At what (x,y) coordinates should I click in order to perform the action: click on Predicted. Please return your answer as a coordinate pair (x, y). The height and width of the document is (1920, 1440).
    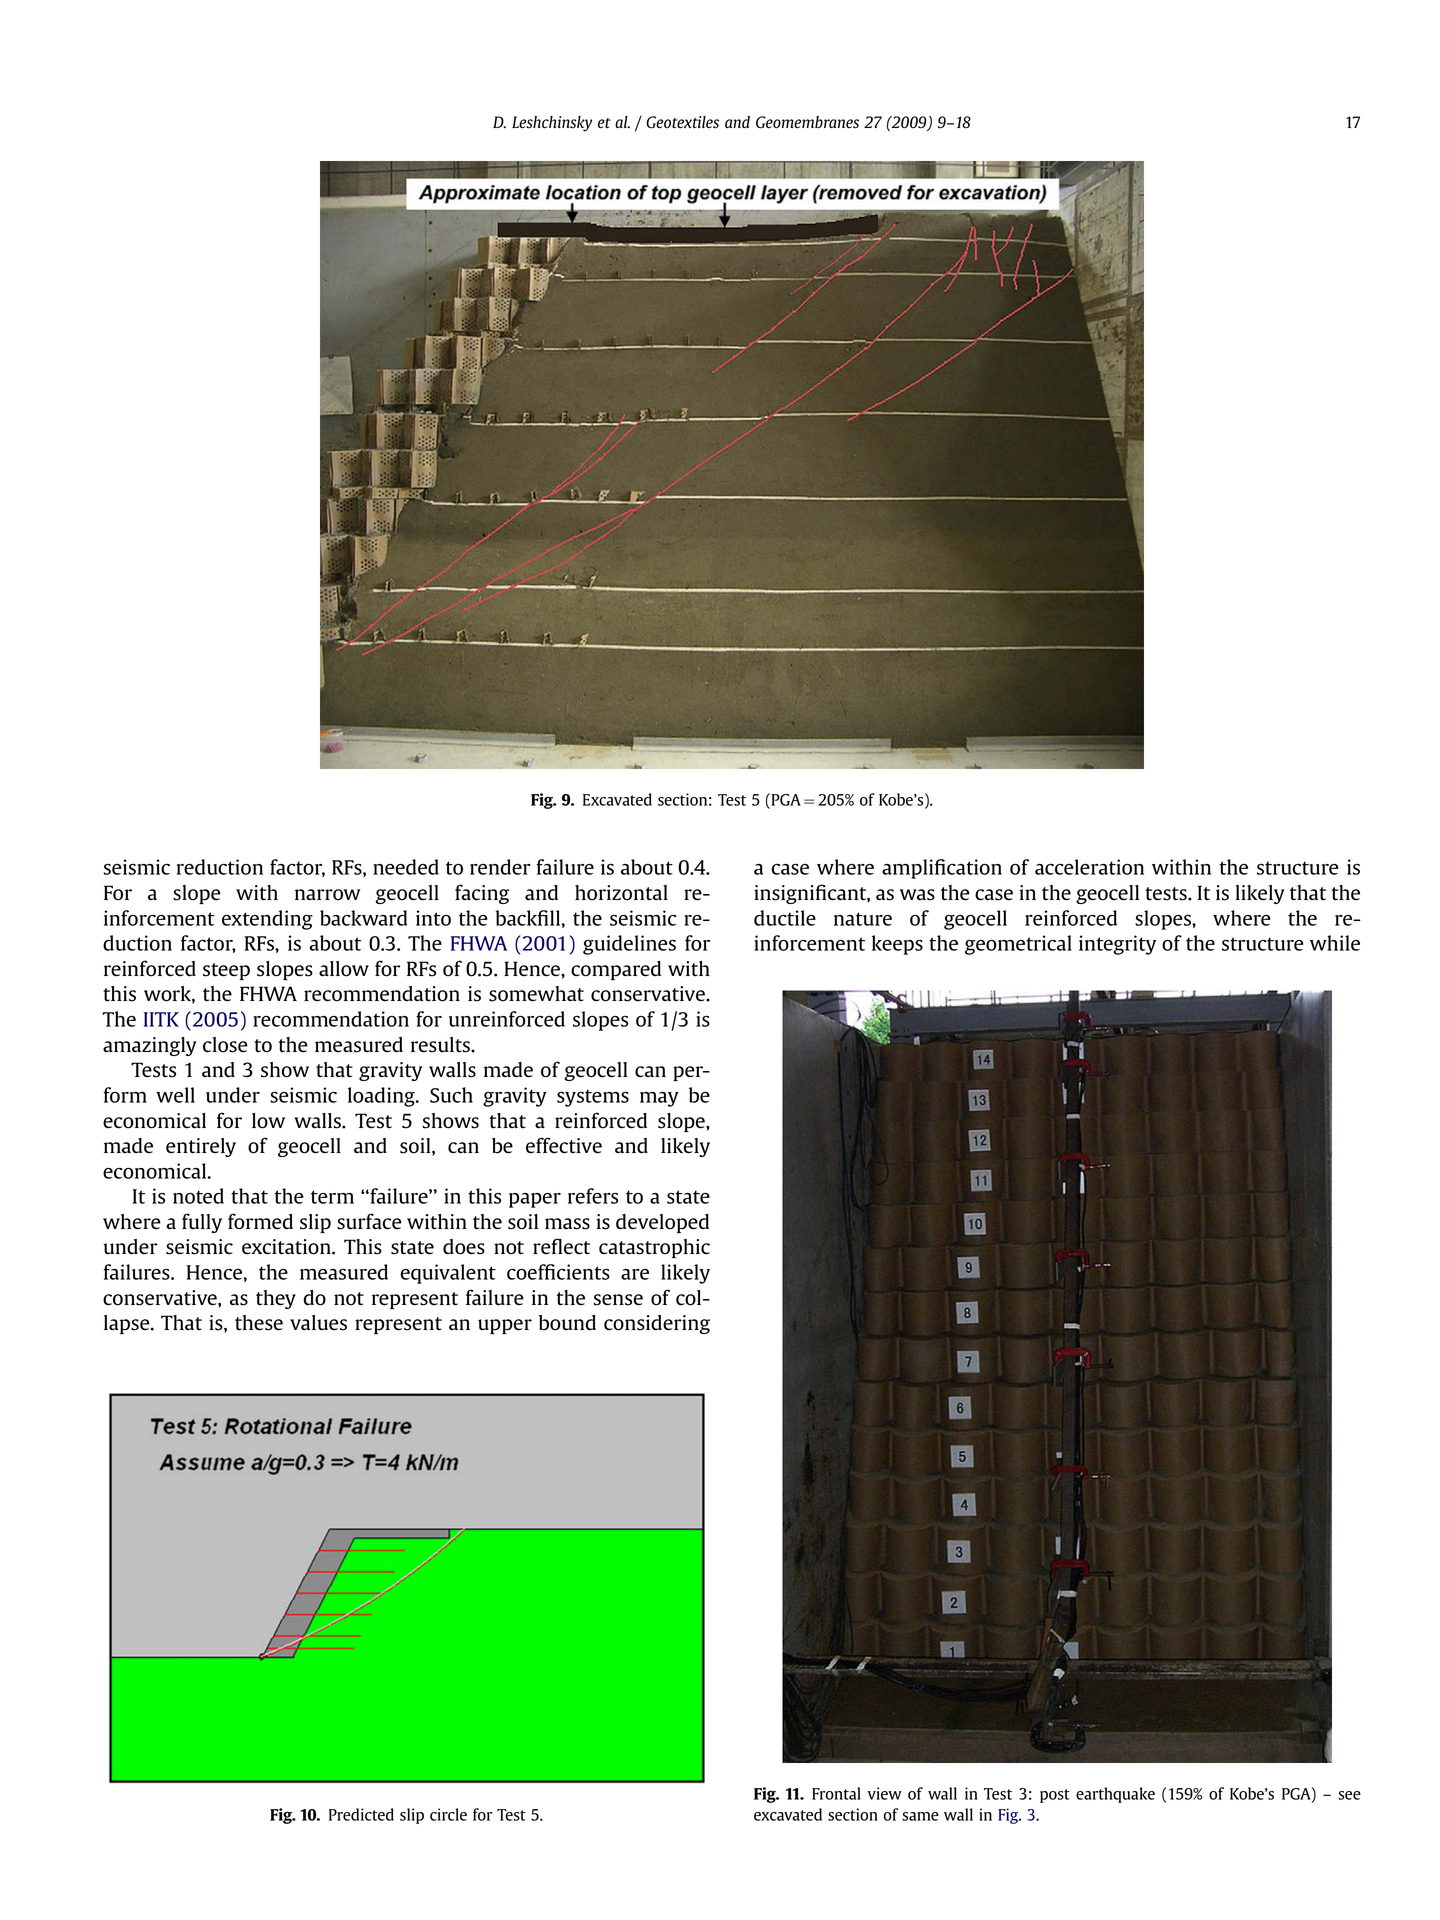
    Looking at the image, I should click on (361, 1814).
